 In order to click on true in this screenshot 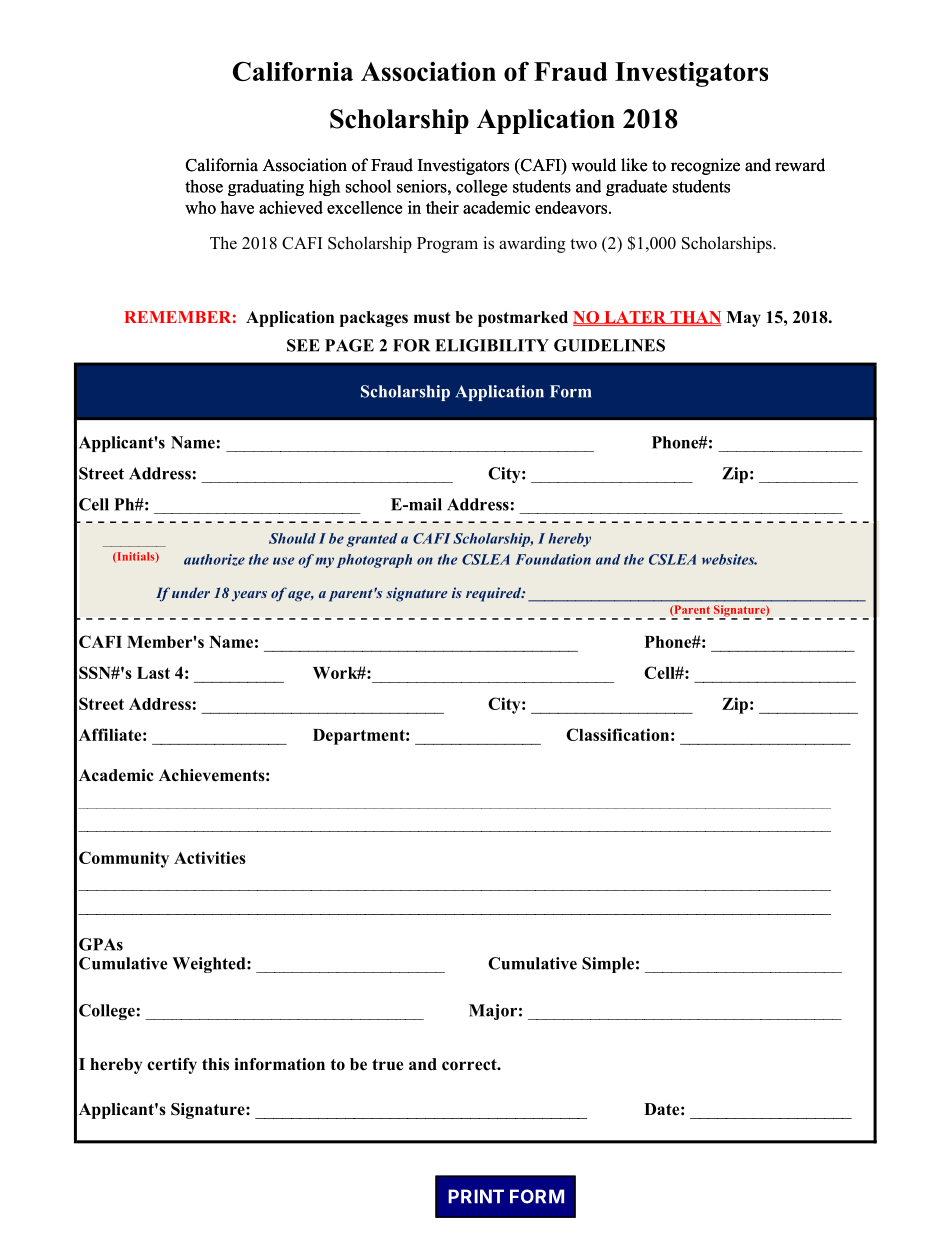, I will do `click(387, 1065)`.
